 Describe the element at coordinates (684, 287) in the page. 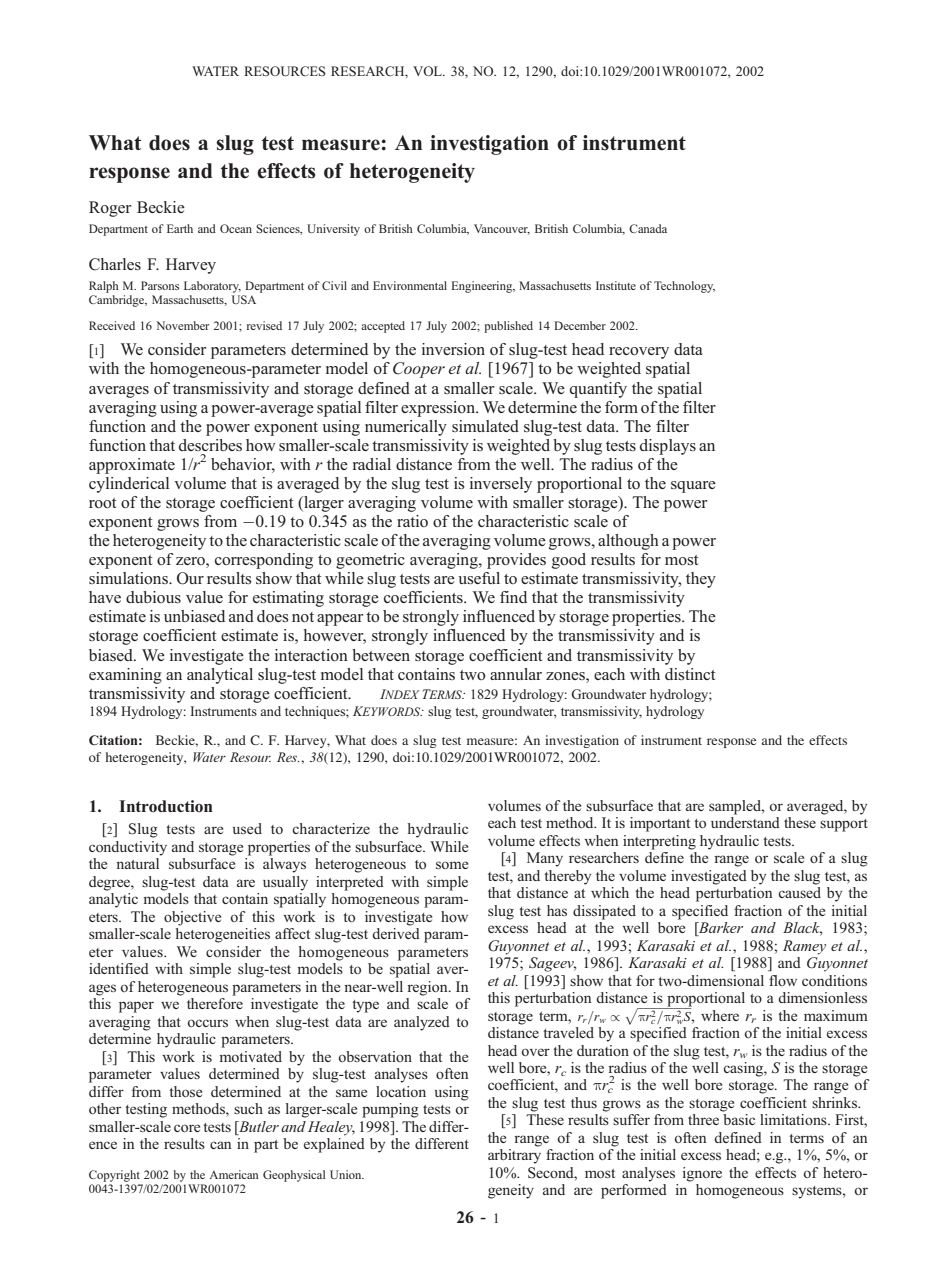

I see `Technology` at that location.
